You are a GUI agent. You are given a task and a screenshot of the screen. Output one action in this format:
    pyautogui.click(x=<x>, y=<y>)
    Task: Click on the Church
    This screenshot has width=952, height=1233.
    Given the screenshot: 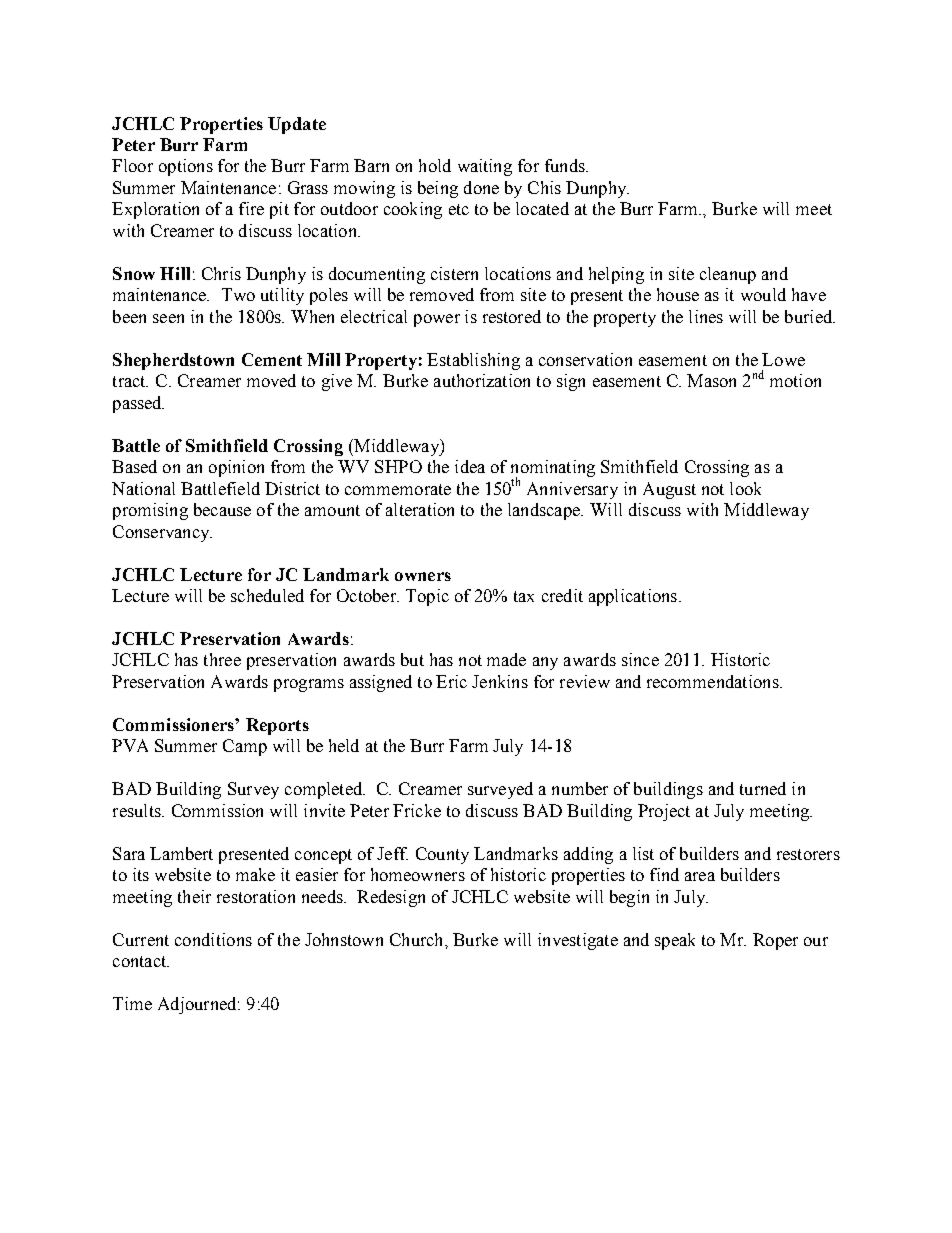 What is the action you would take?
    pyautogui.click(x=418, y=939)
